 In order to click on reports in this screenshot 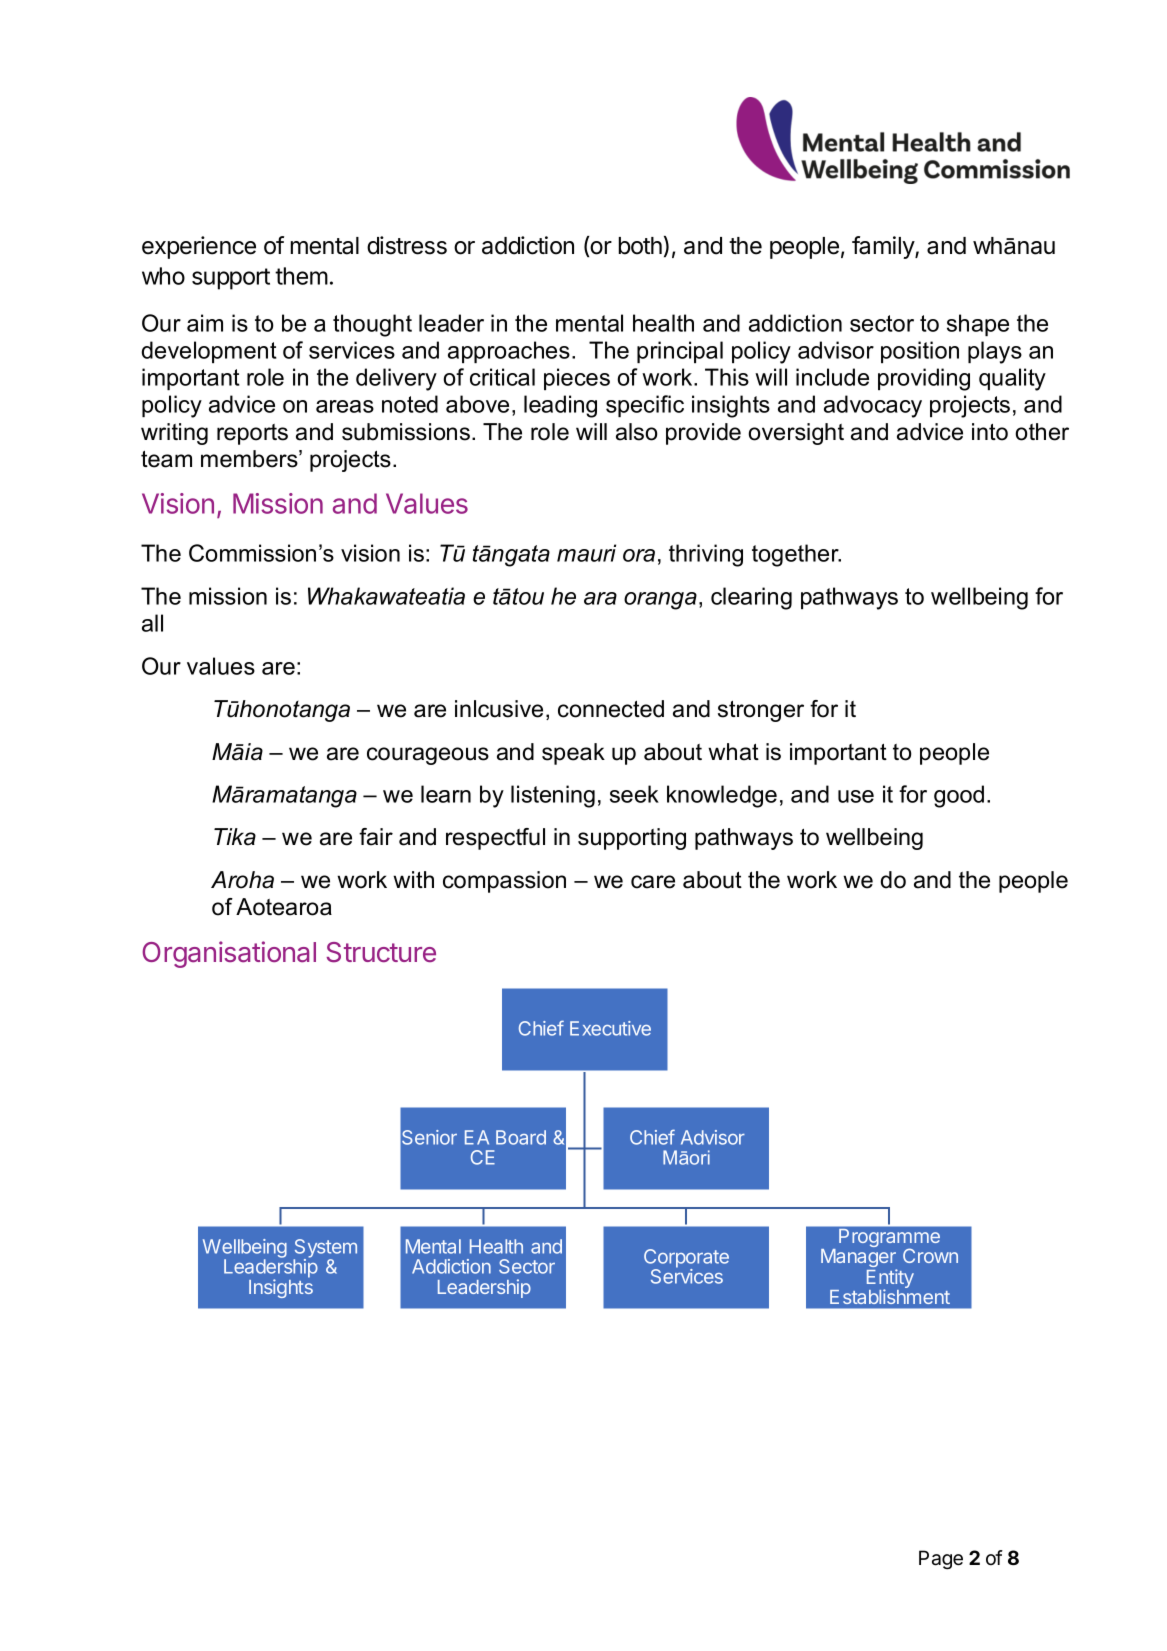, I will do `click(252, 434)`.
